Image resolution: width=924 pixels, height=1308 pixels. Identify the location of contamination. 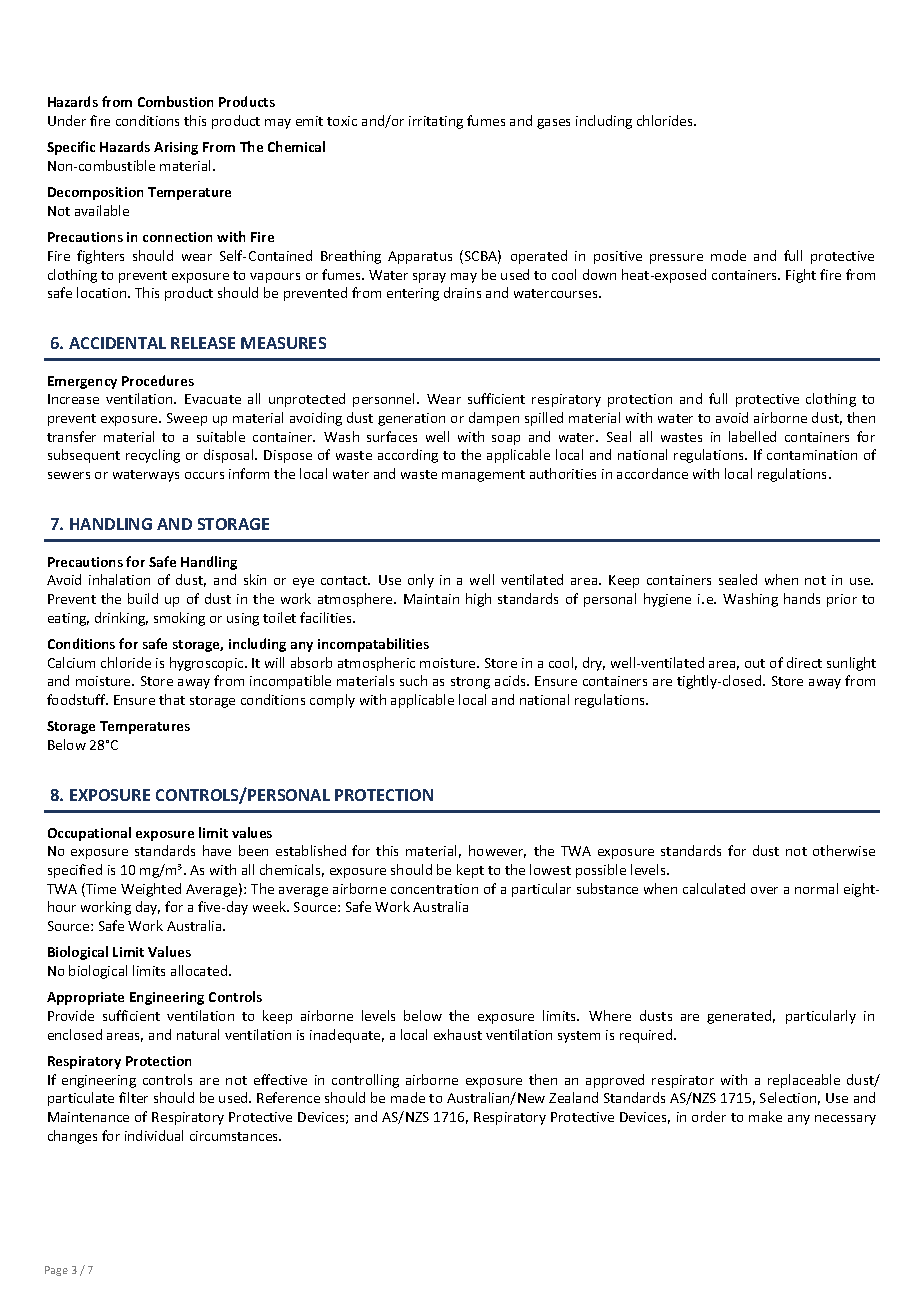
(812, 455).
